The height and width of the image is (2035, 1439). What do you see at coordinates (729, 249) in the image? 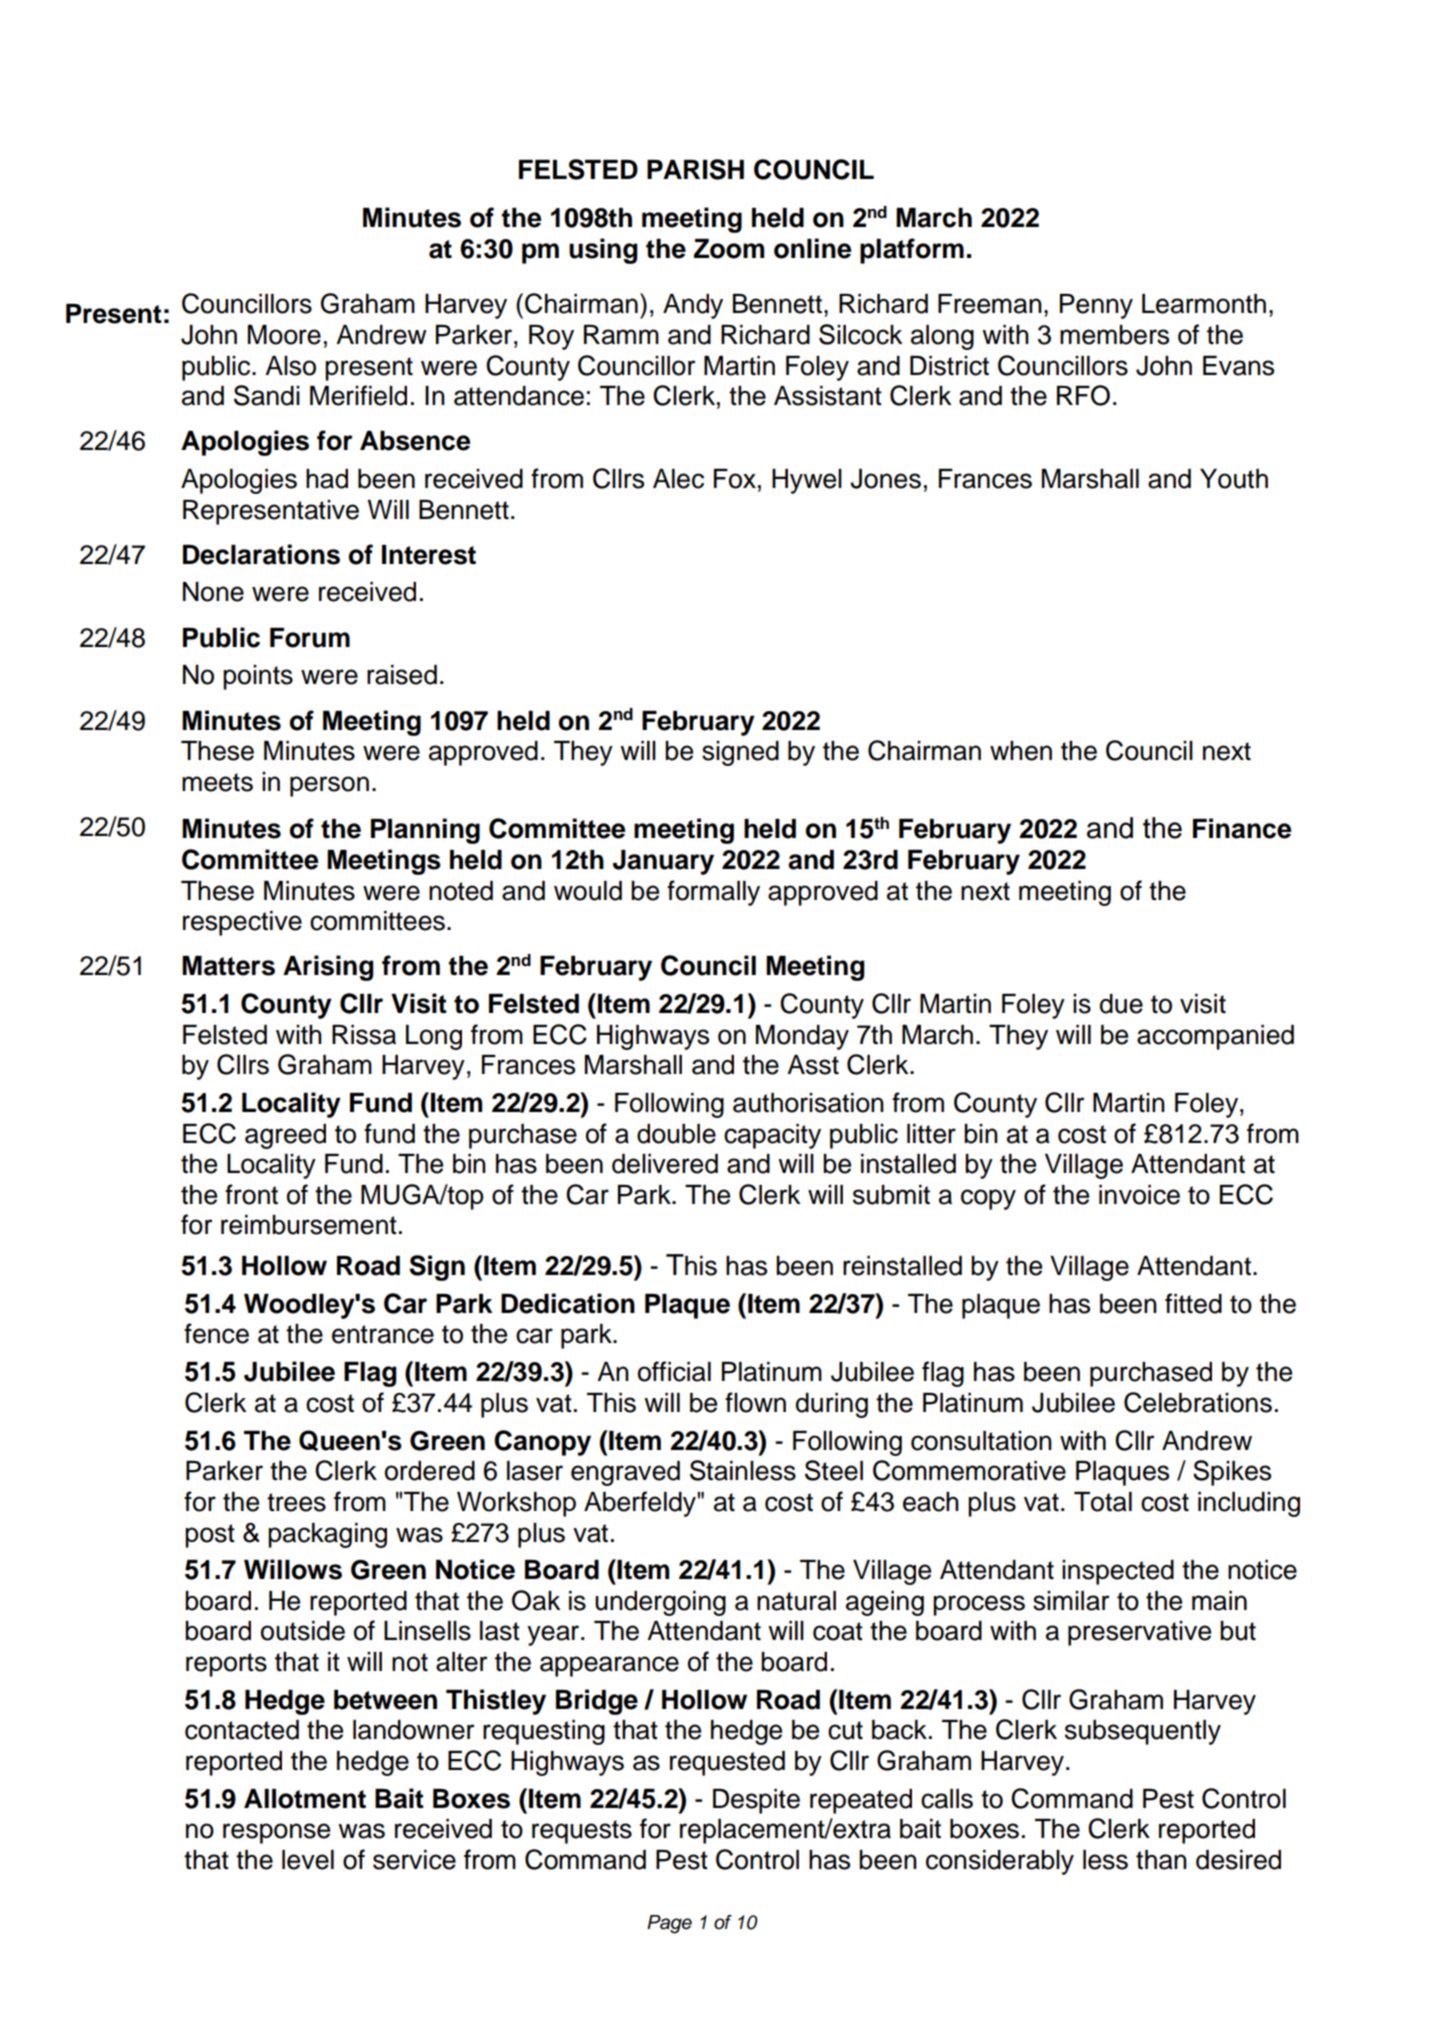
I see `Zoom` at bounding box center [729, 249].
